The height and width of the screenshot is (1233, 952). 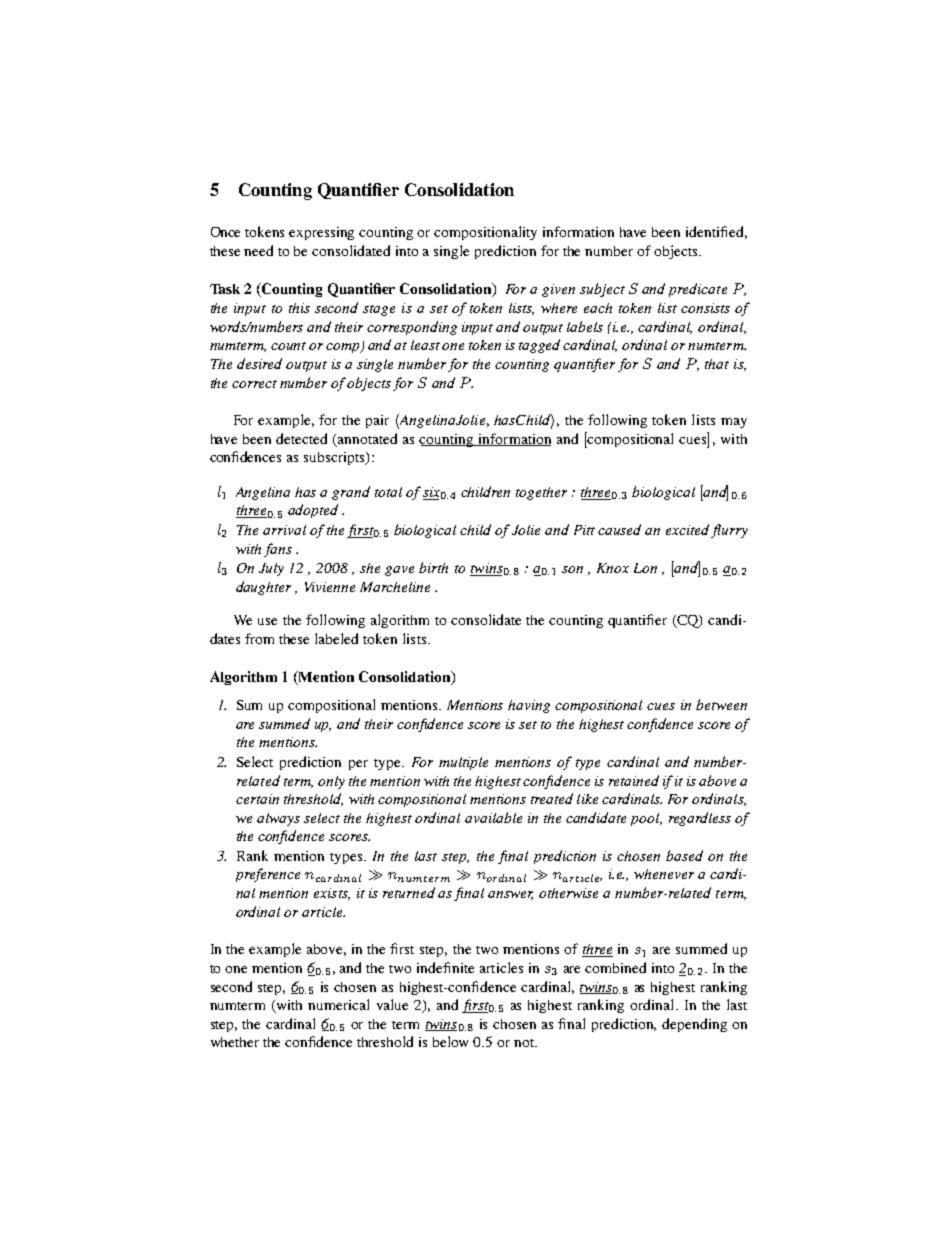 I want to click on Lon, so click(x=645, y=568).
